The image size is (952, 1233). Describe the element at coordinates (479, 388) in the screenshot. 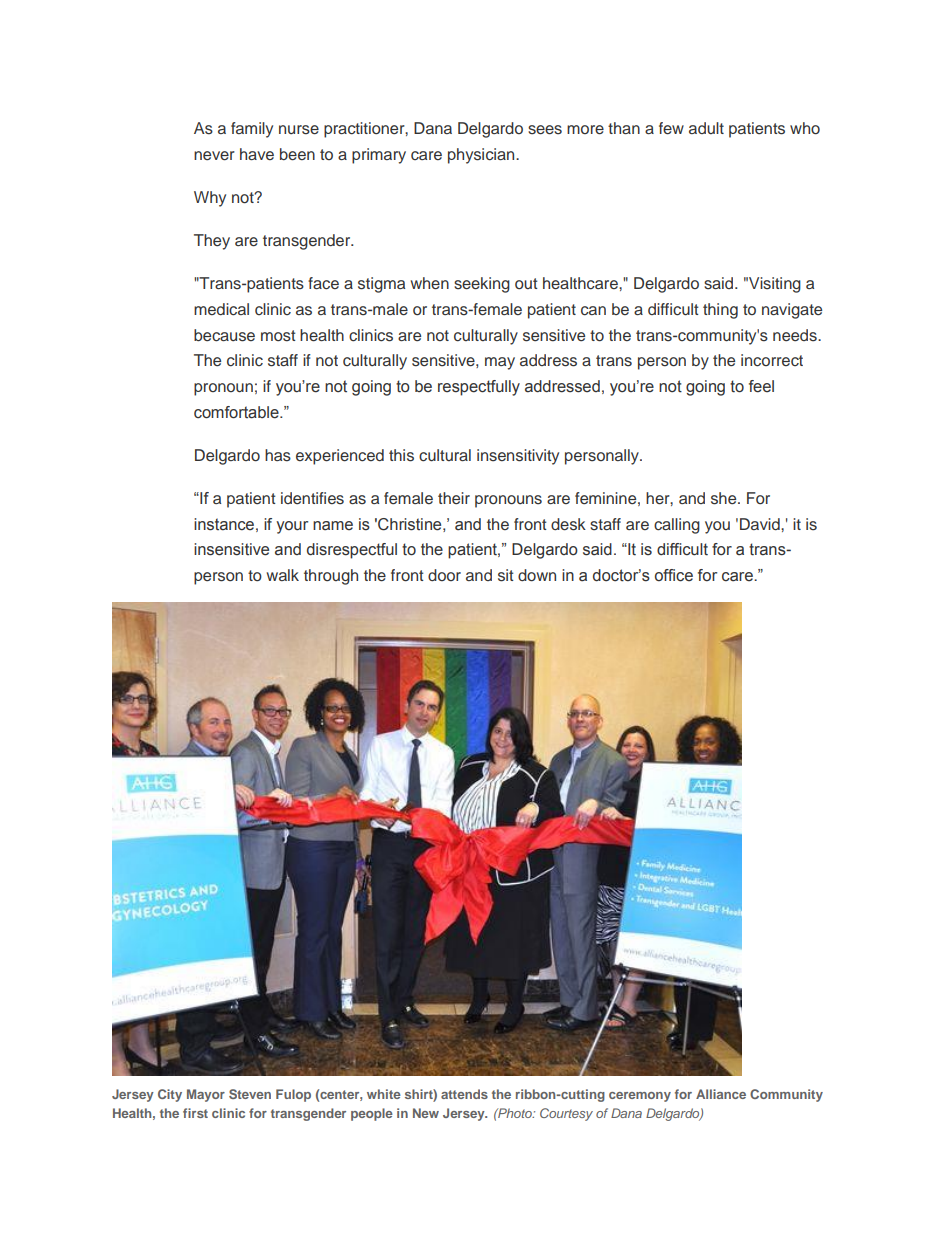

I see `respectfully` at that location.
